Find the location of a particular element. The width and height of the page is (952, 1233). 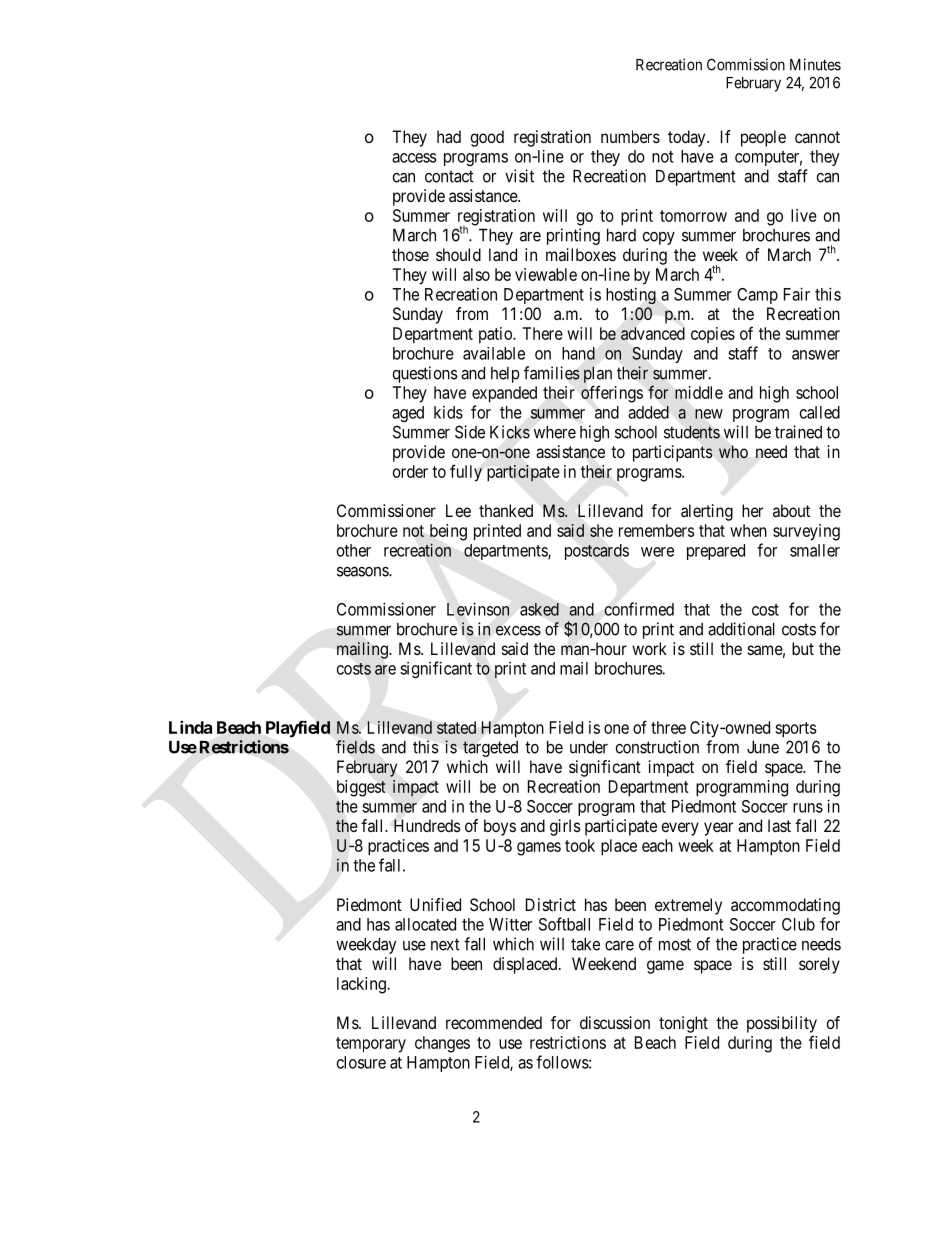

boys is located at coordinates (500, 827).
